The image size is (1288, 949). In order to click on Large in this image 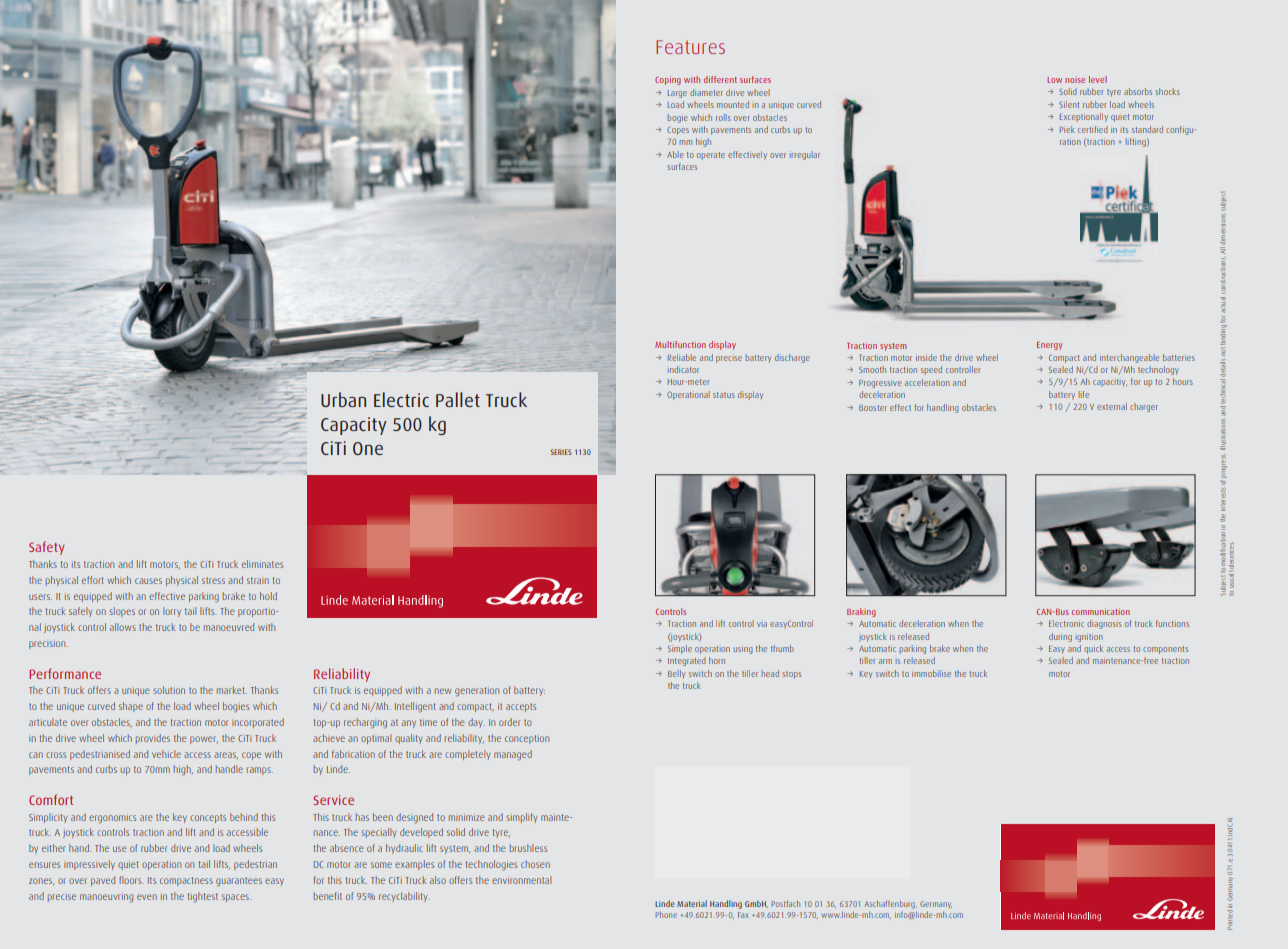, I will do `click(677, 94)`.
